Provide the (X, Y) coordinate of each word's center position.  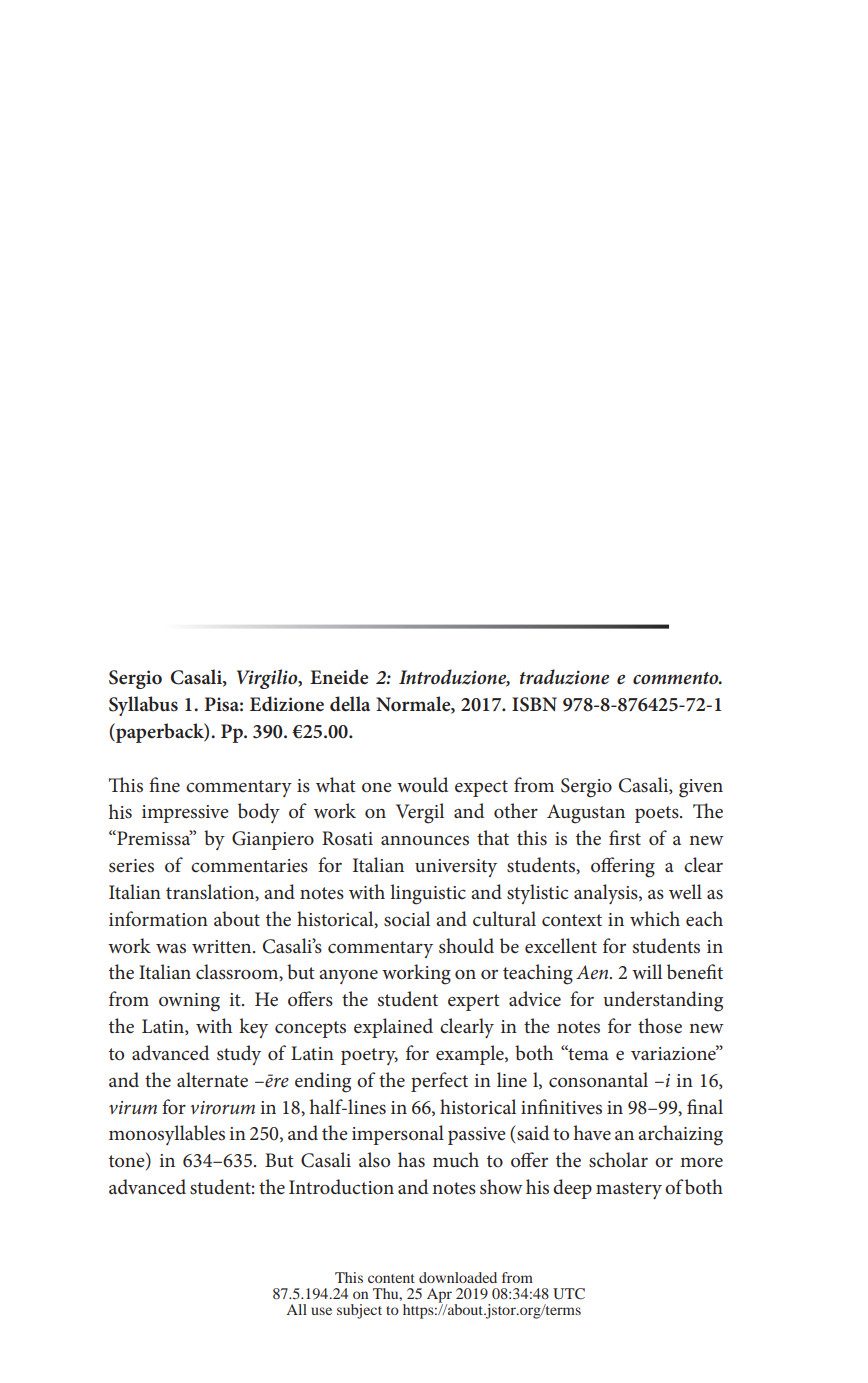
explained (393, 1028)
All (296, 1309)
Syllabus (143, 706)
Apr (439, 1296)
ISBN (534, 704)
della (350, 704)
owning (189, 1002)
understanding (663, 1001)
